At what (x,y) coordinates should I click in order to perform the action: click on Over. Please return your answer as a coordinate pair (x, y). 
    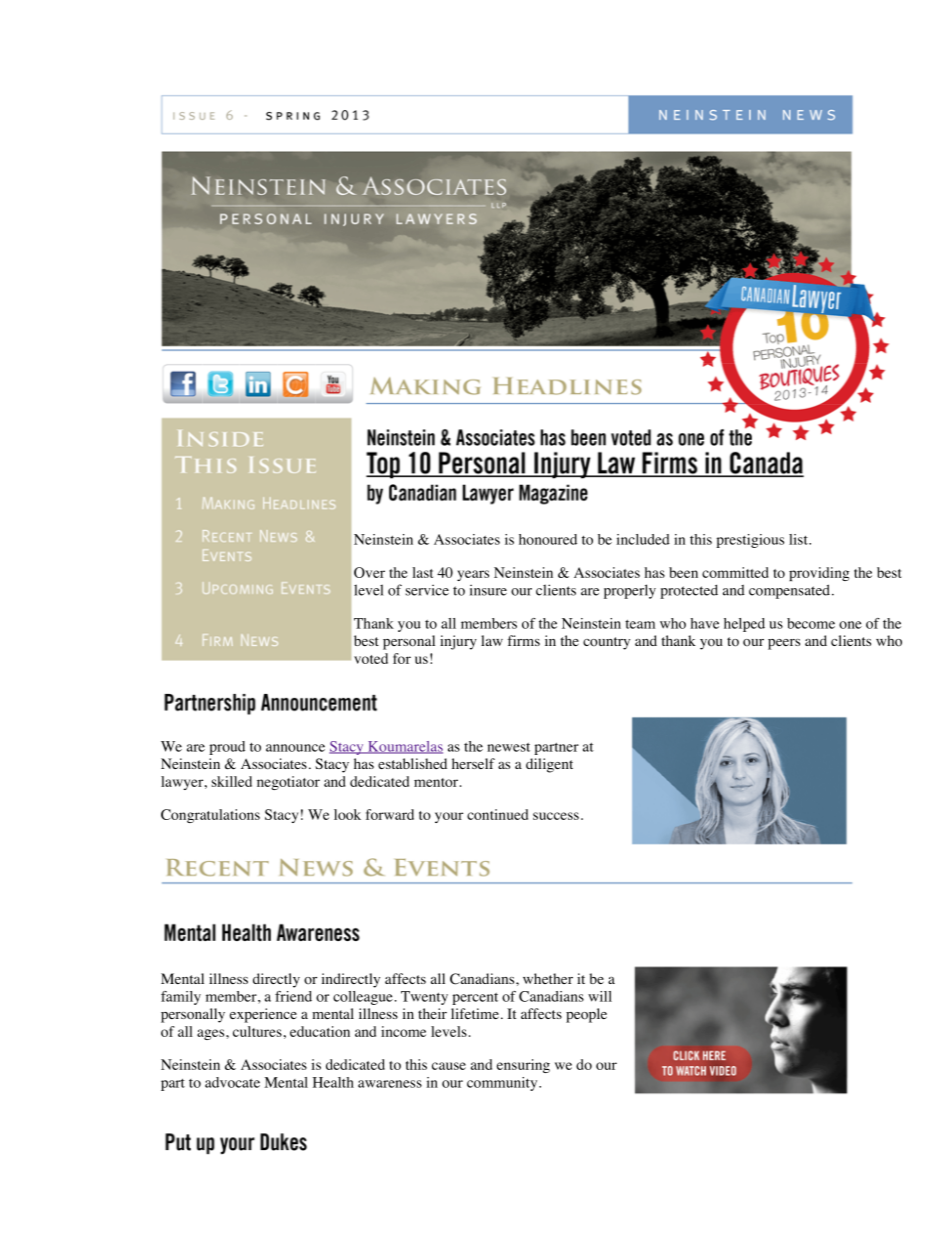
    Looking at the image, I should click on (369, 572).
